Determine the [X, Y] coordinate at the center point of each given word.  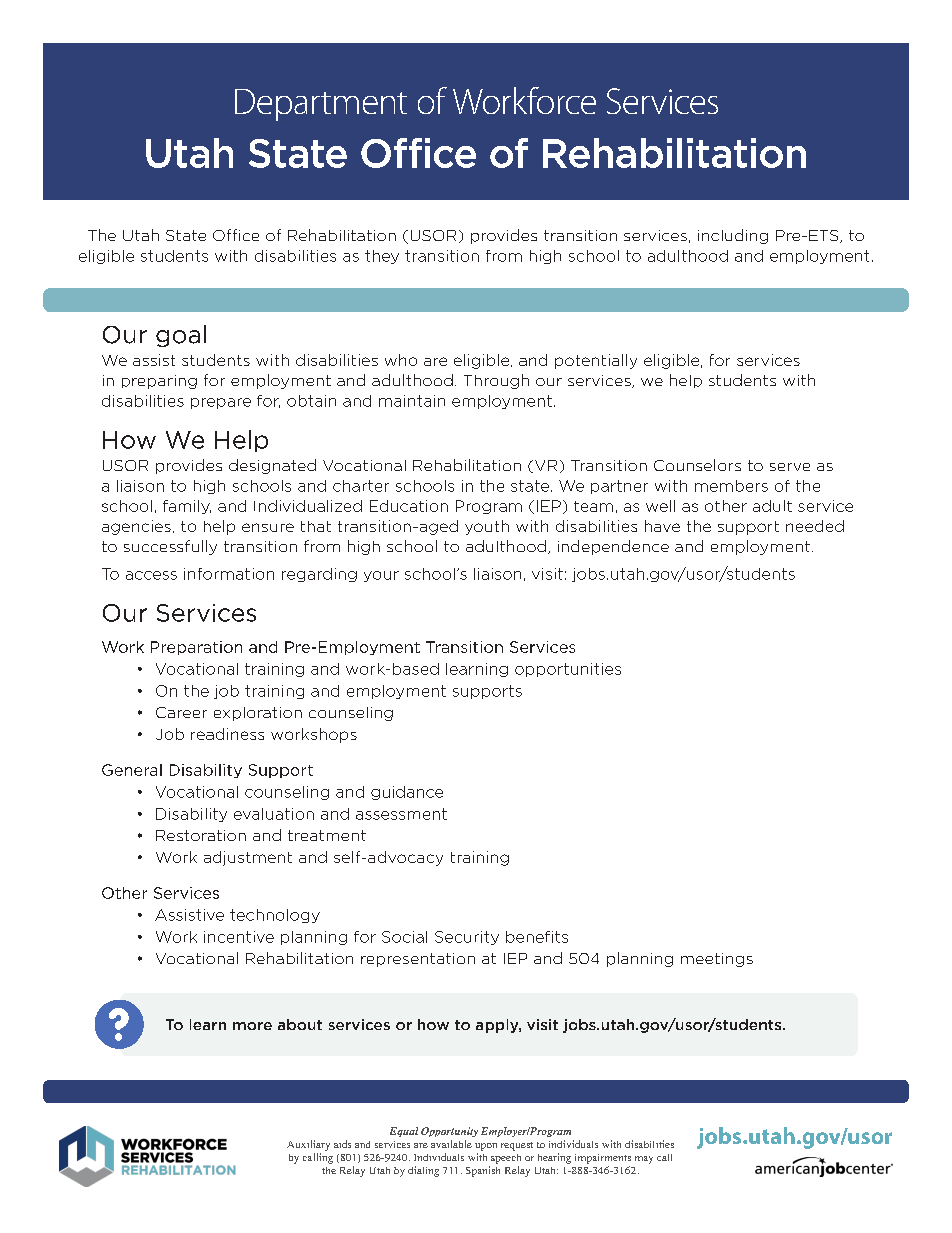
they [382, 257]
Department [321, 105]
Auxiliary [308, 1145]
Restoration [201, 835]
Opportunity [449, 1132]
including [733, 236]
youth [487, 527]
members [731, 486]
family [187, 507]
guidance [407, 793]
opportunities [568, 670]
